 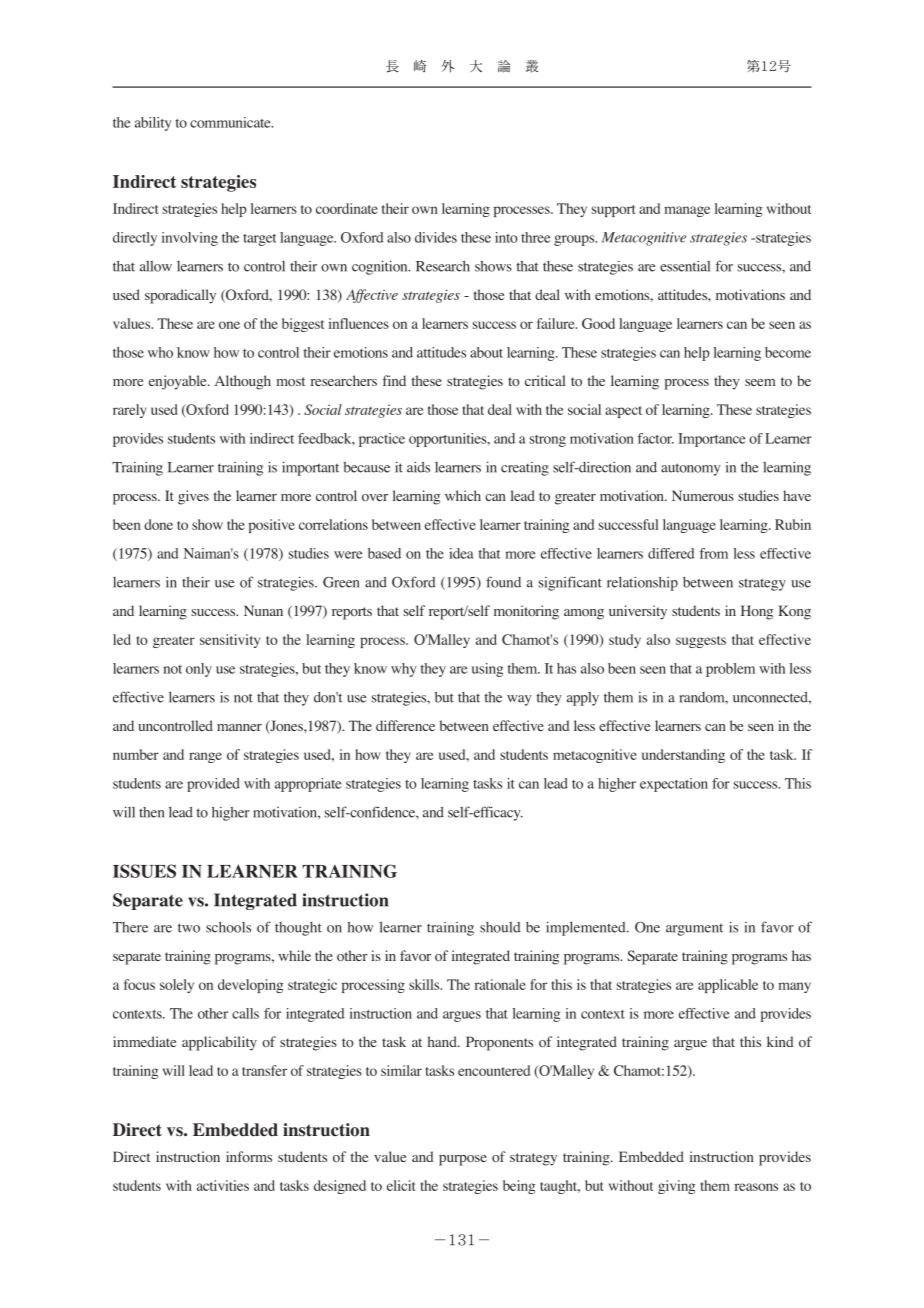 What do you see at coordinates (231, 122) in the screenshot?
I see `communicate` at bounding box center [231, 122].
